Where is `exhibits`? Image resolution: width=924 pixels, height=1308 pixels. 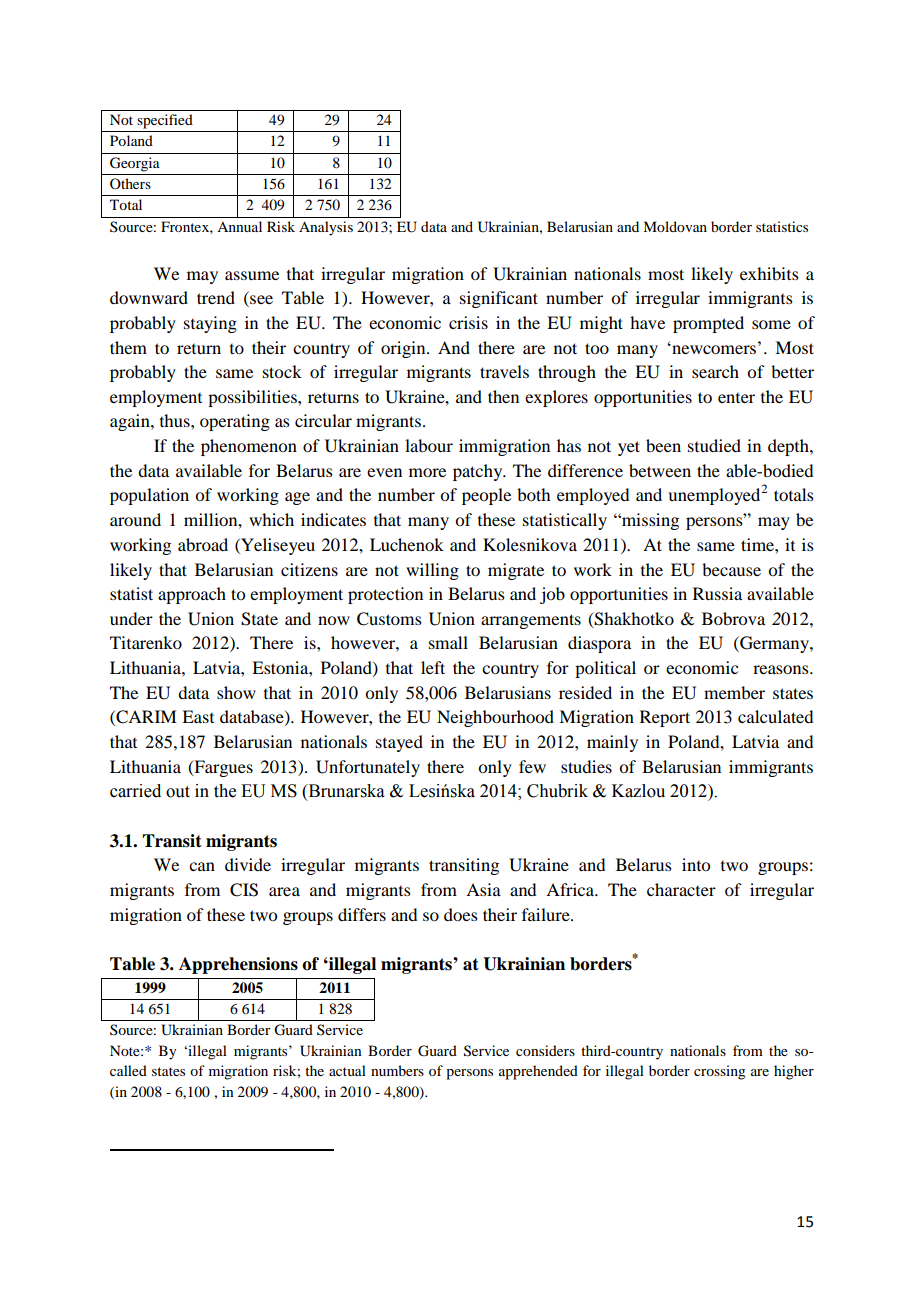 exhibits is located at coordinates (769, 273).
